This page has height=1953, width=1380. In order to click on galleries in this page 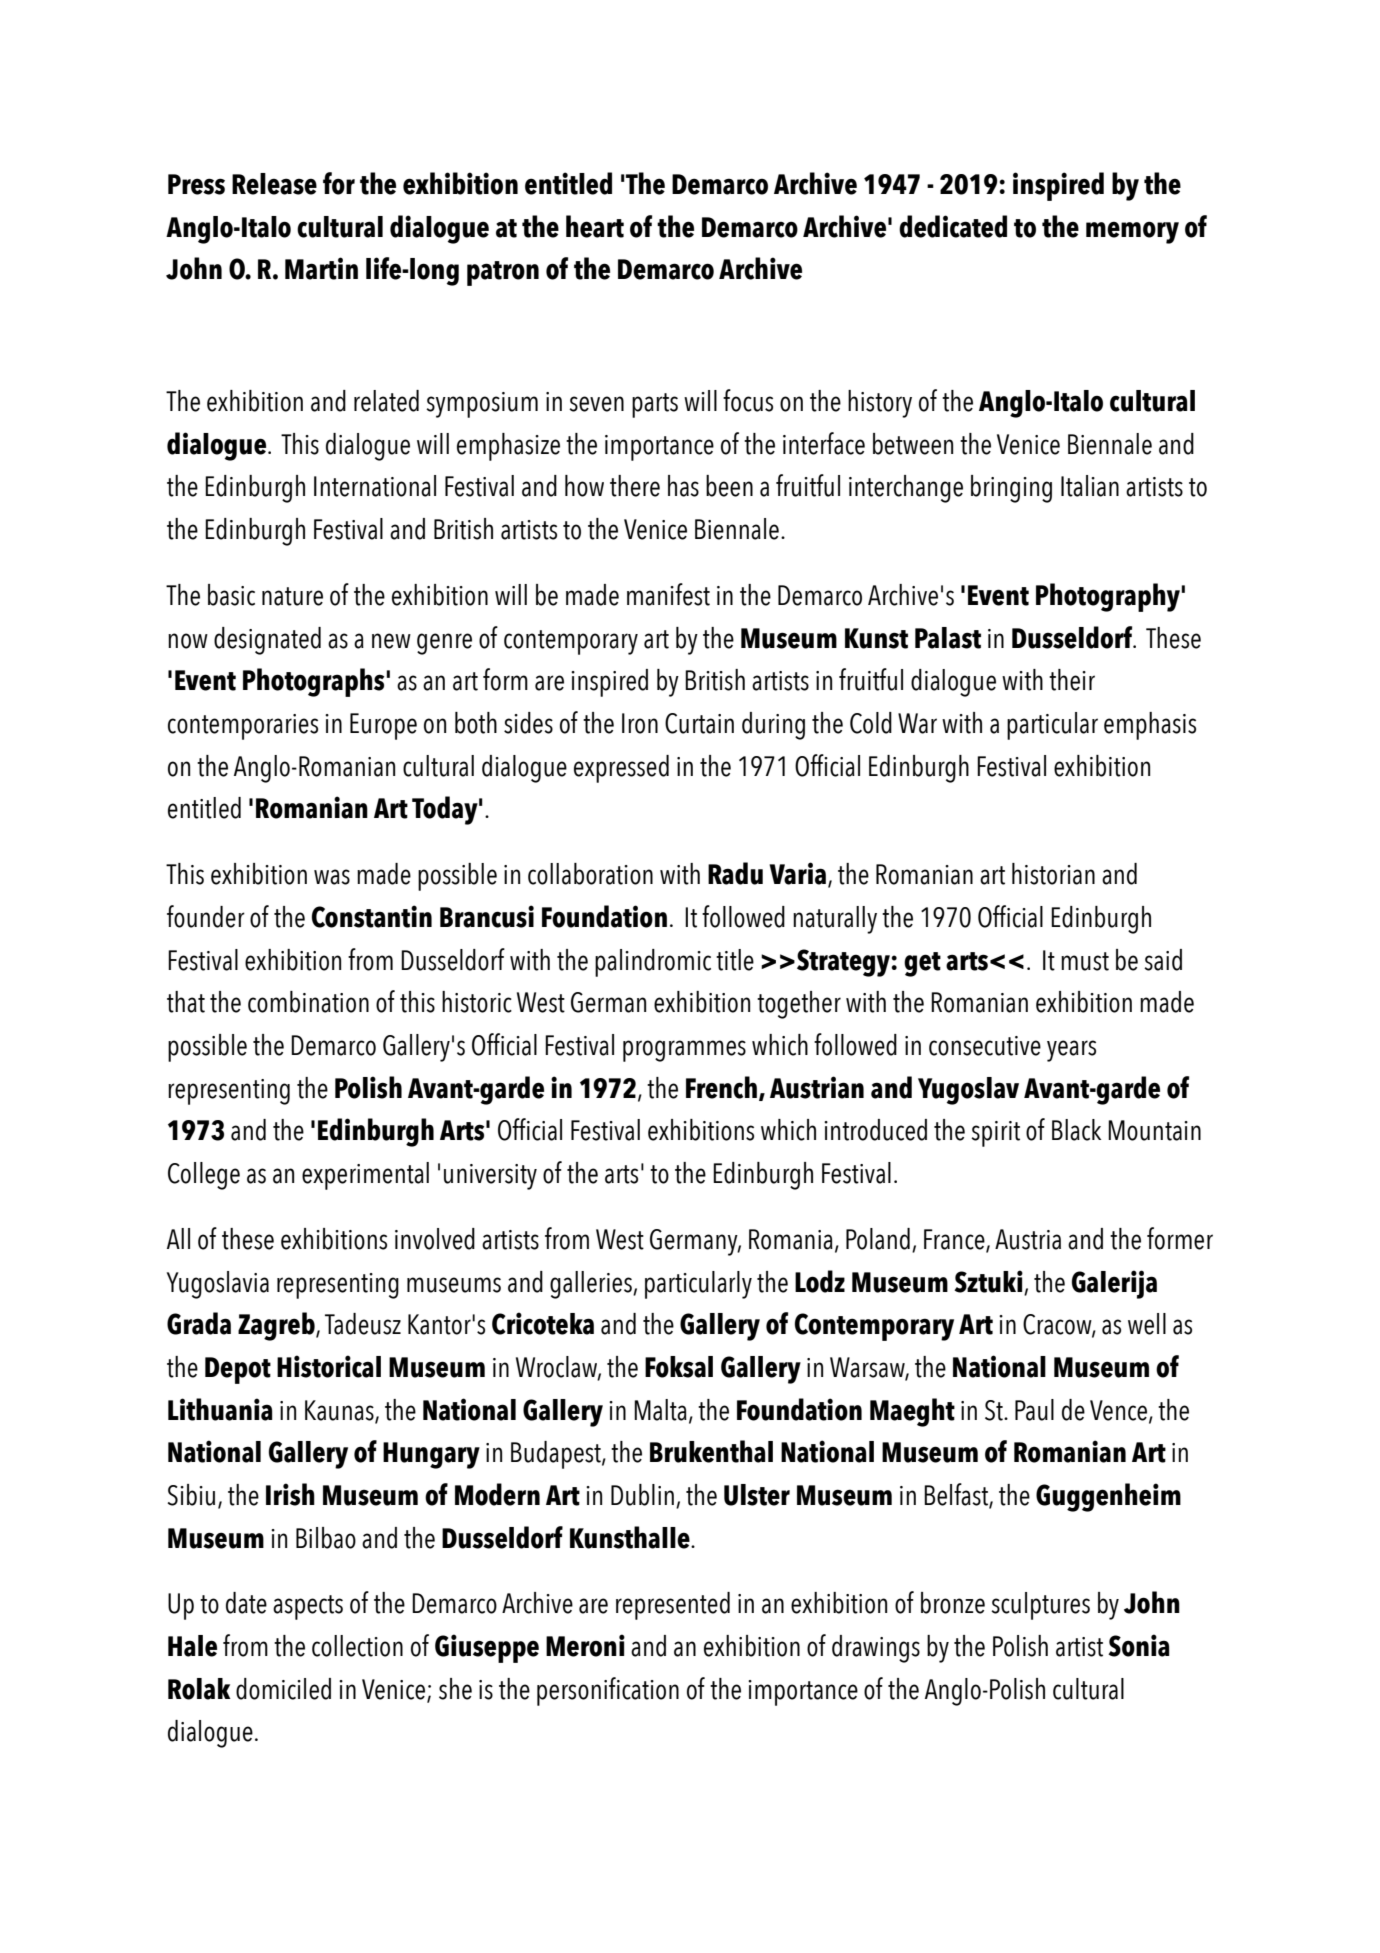, I will do `click(592, 1285)`.
